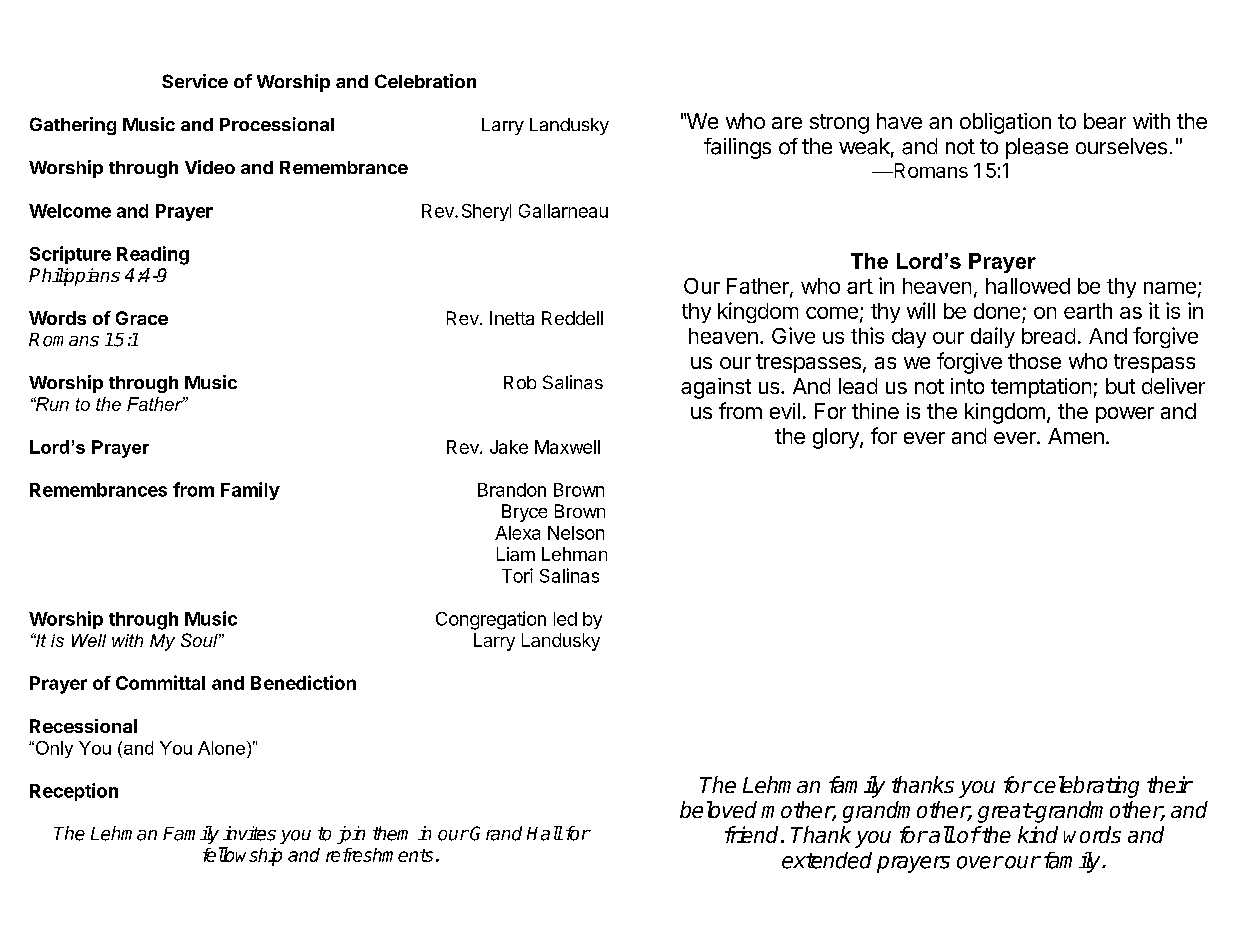 This page has width=1233, height=952. What do you see at coordinates (195, 81) in the page?
I see `Service` at bounding box center [195, 81].
